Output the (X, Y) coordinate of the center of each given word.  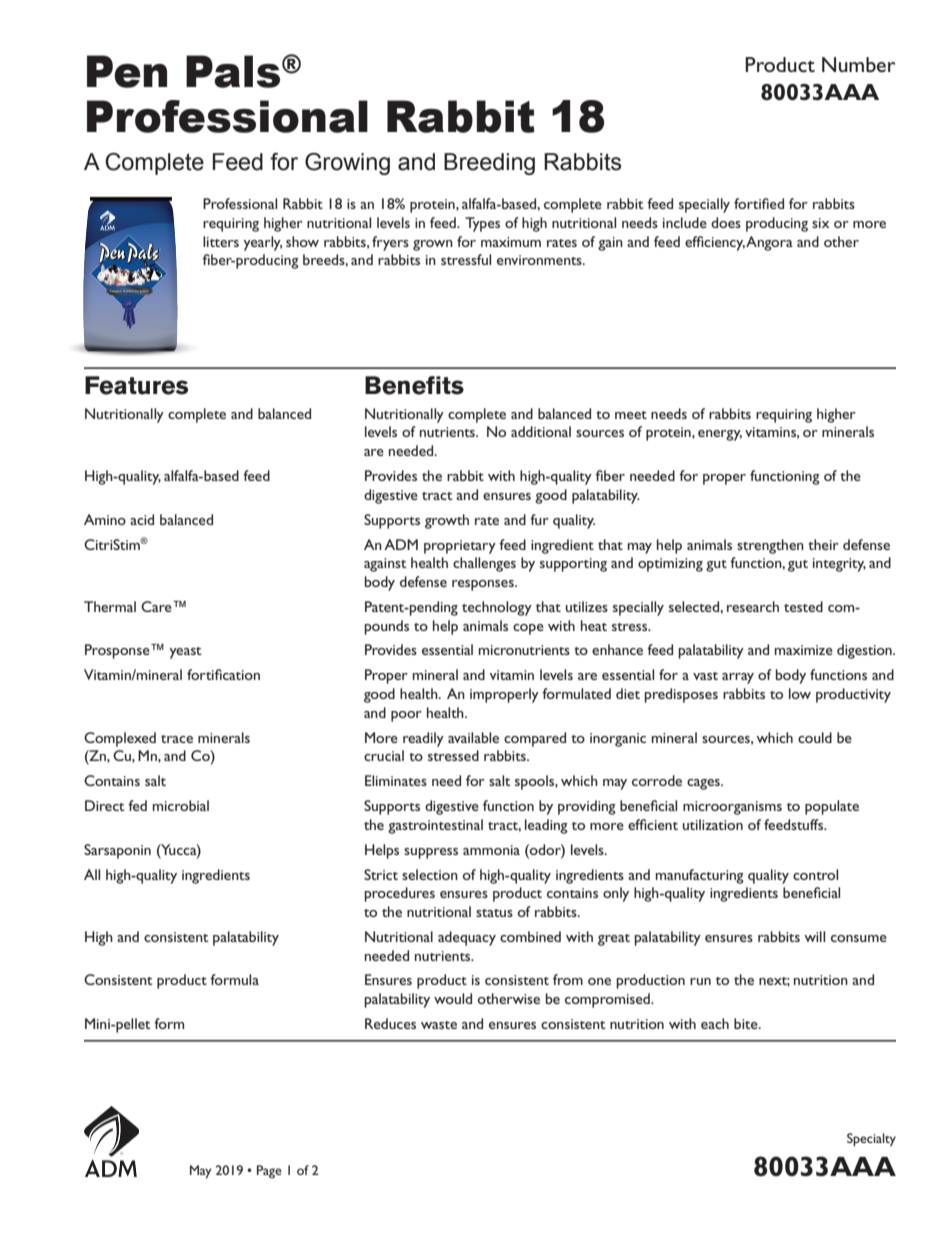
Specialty (871, 1140)
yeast (185, 653)
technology (497, 608)
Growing (347, 164)
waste (439, 1025)
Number (858, 64)
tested (803, 606)
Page (269, 1171)
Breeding (489, 164)
